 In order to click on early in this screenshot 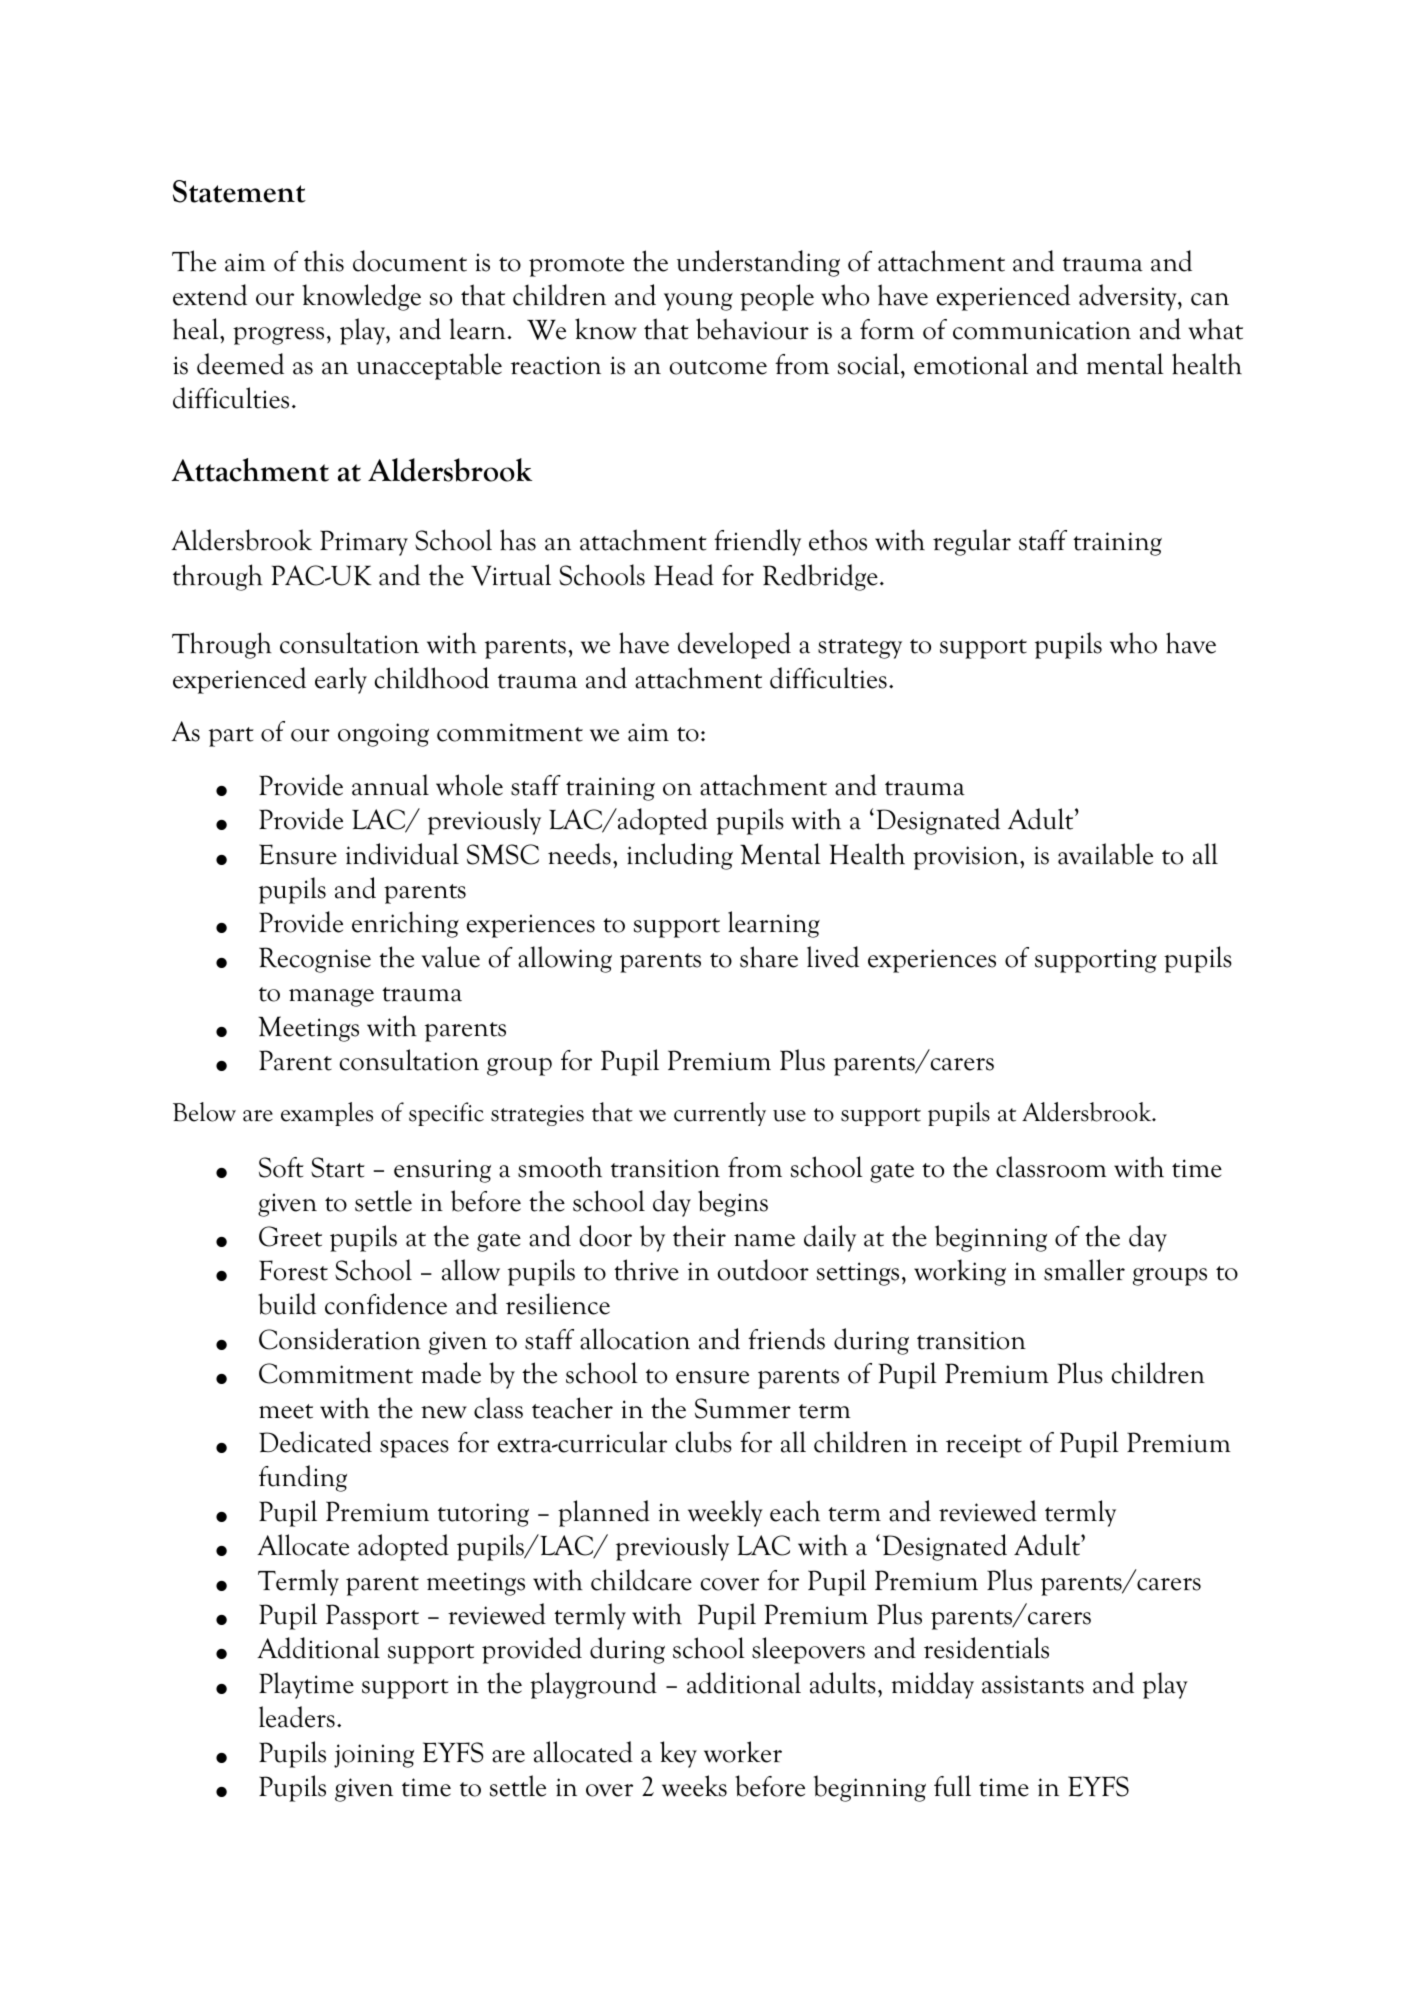, I will do `click(341, 680)`.
